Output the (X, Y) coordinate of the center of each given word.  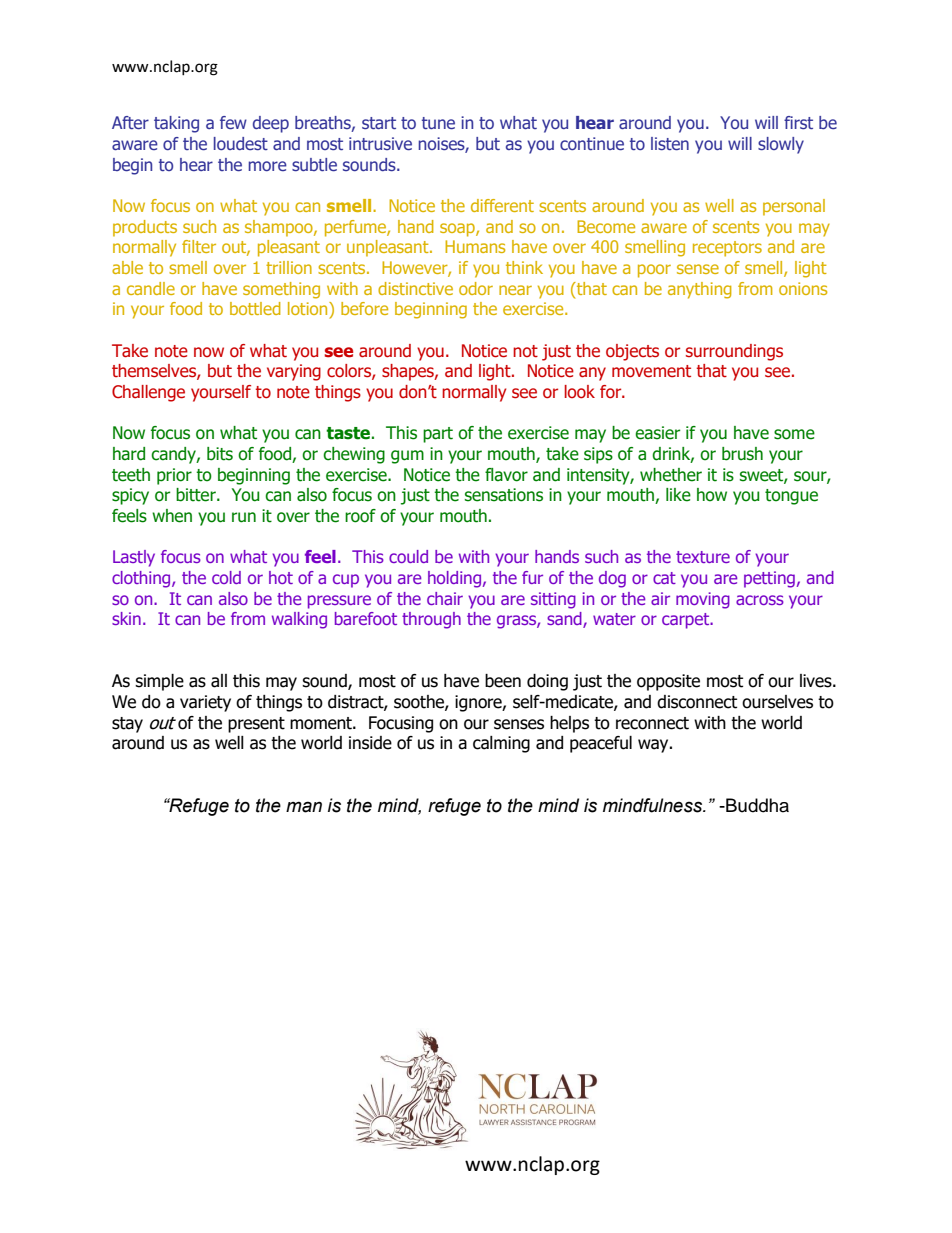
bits (220, 454)
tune (438, 123)
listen (670, 143)
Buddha (756, 805)
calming (501, 744)
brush (742, 454)
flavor (506, 475)
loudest (241, 143)
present (256, 725)
